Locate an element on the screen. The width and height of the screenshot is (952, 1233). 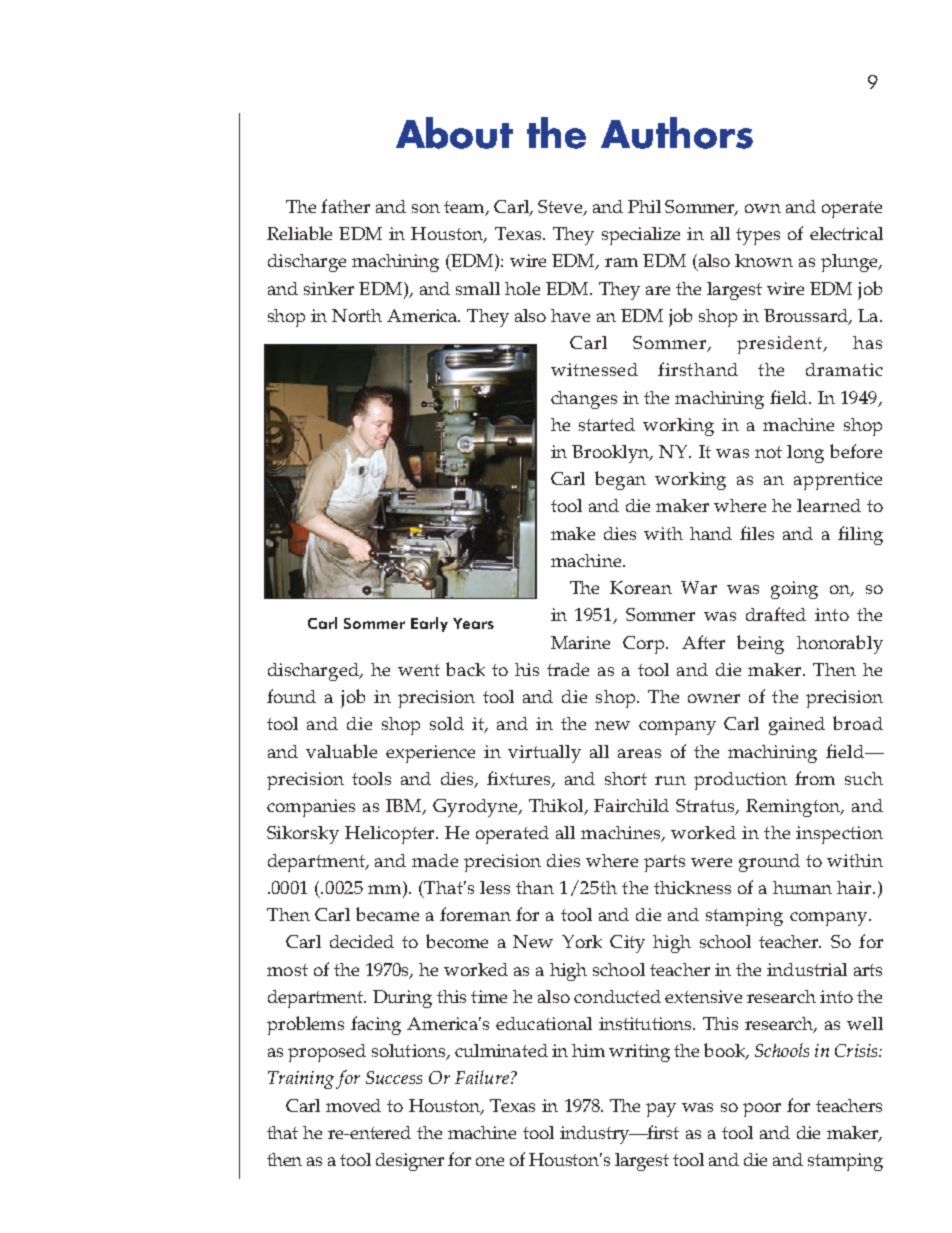
father is located at coordinates (345, 206).
